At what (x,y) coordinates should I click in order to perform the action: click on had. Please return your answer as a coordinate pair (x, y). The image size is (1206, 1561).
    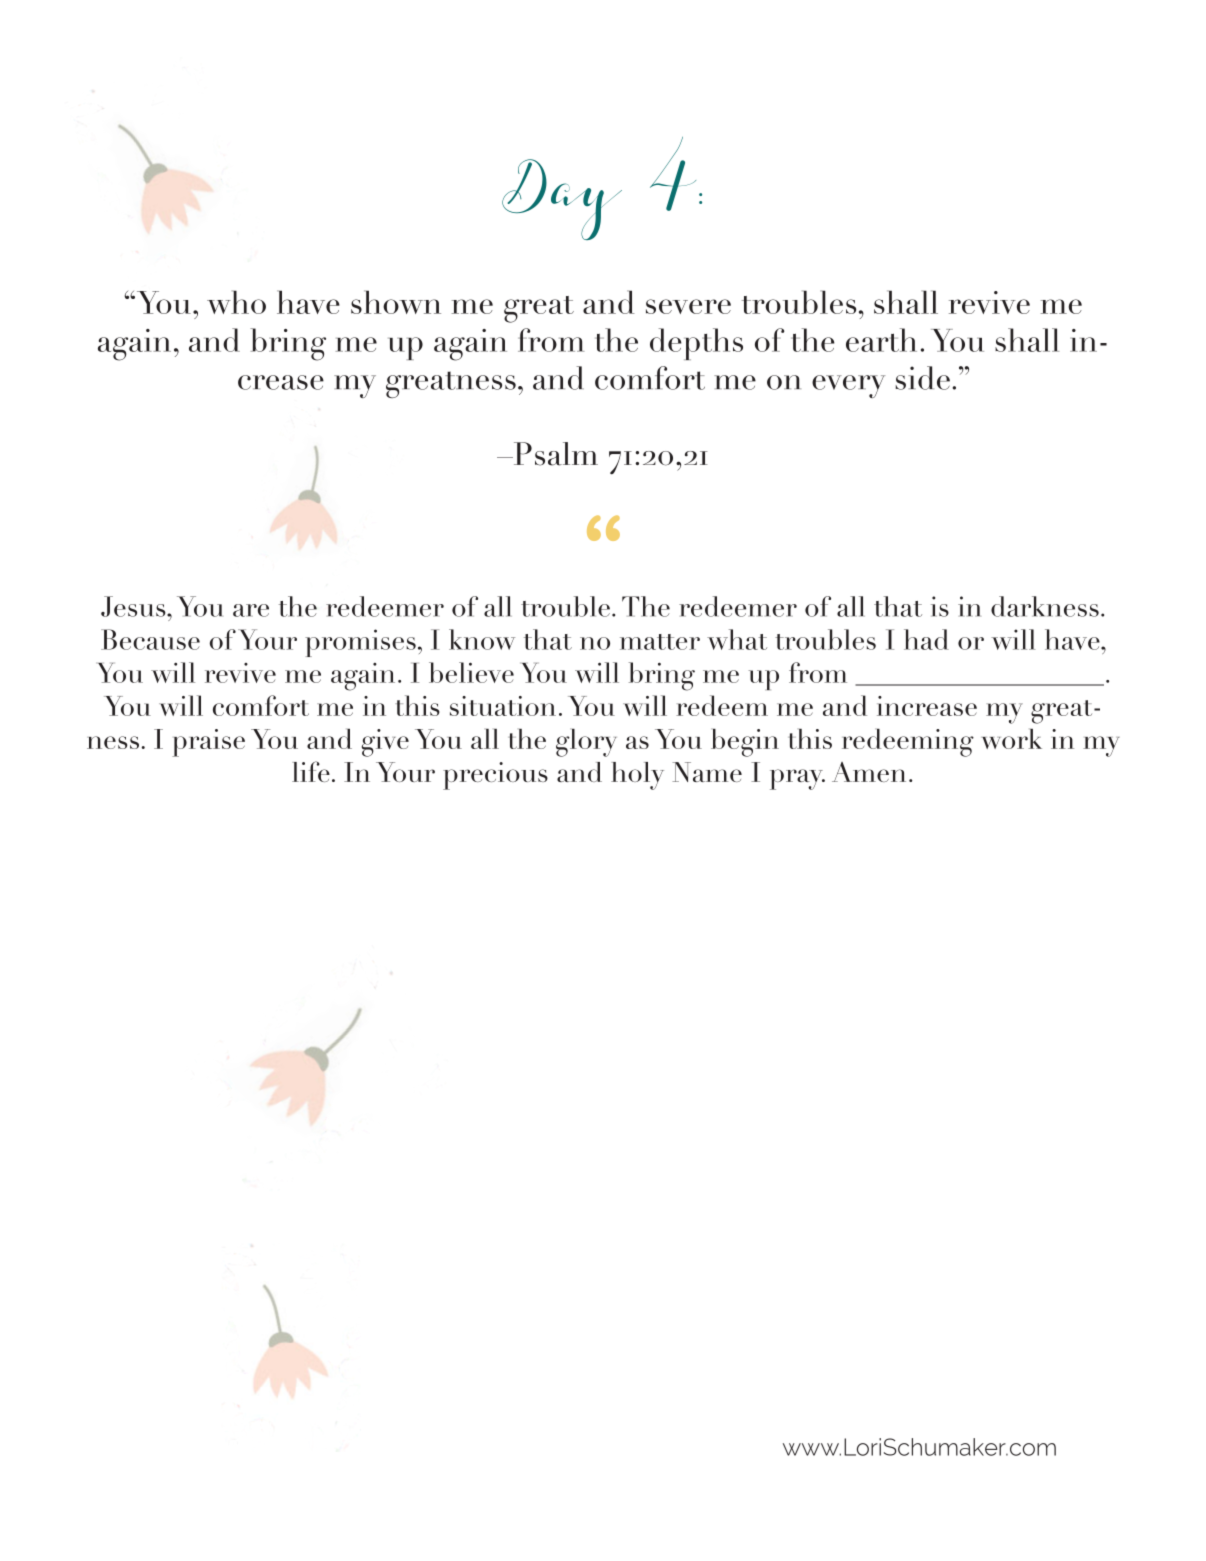
    Looking at the image, I should click on (926, 639).
